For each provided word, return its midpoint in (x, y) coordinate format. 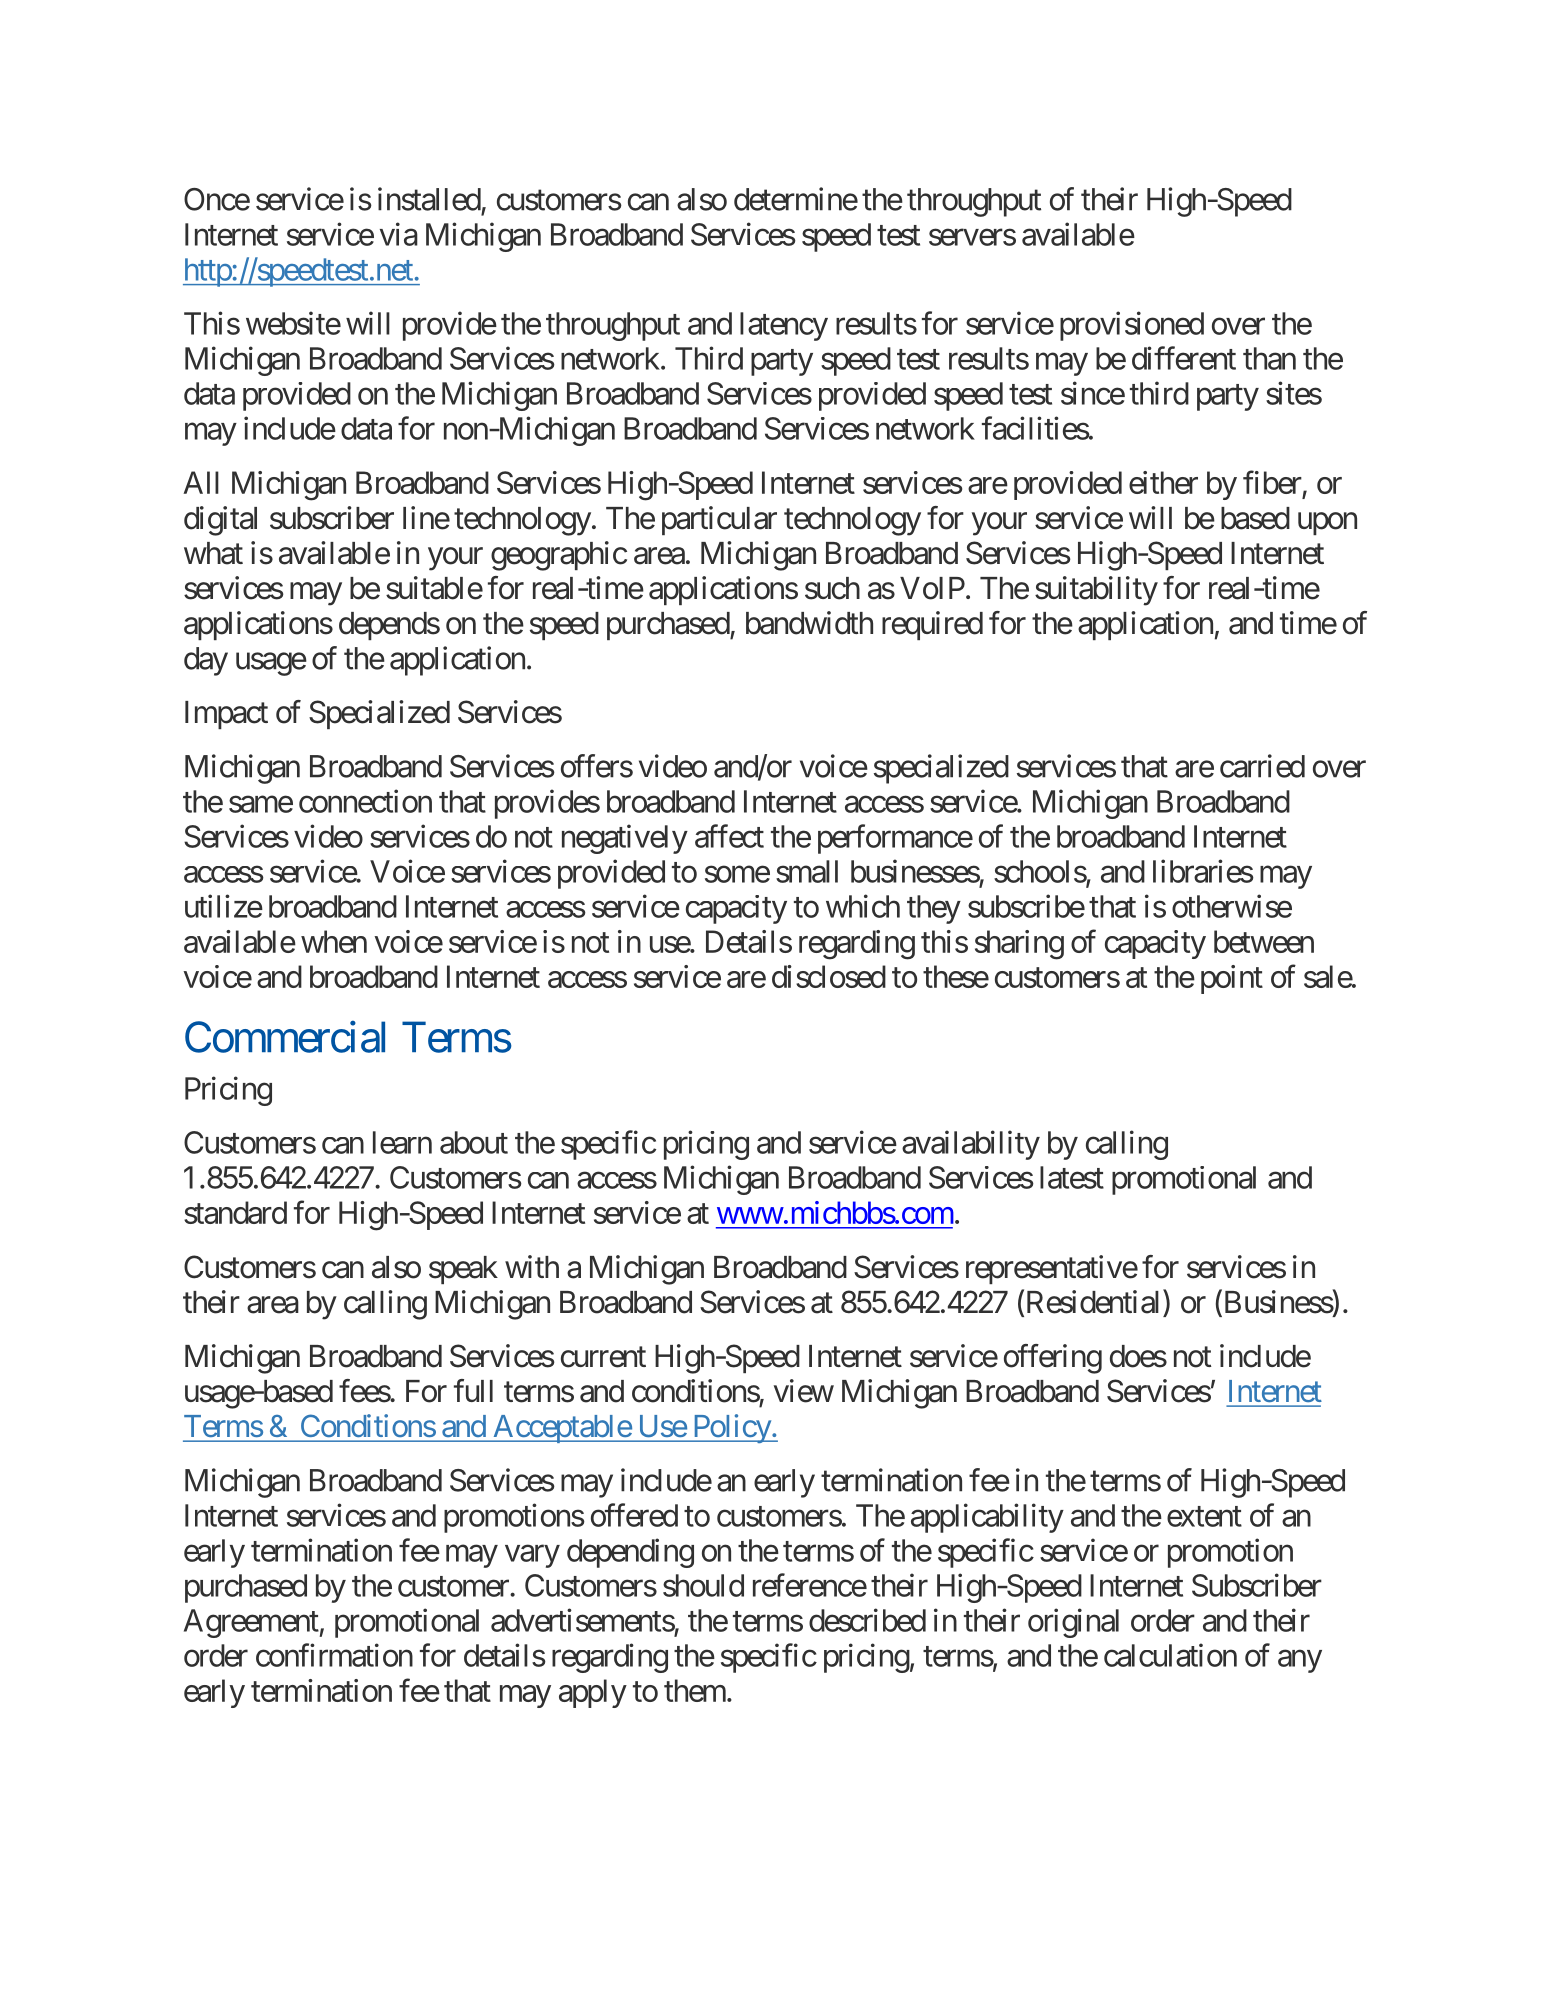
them (695, 1690)
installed (429, 199)
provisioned (1132, 326)
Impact (226, 715)
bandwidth (809, 623)
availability (971, 1145)
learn (402, 1142)
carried (1262, 766)
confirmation (334, 1655)
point (1232, 979)
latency (784, 326)
